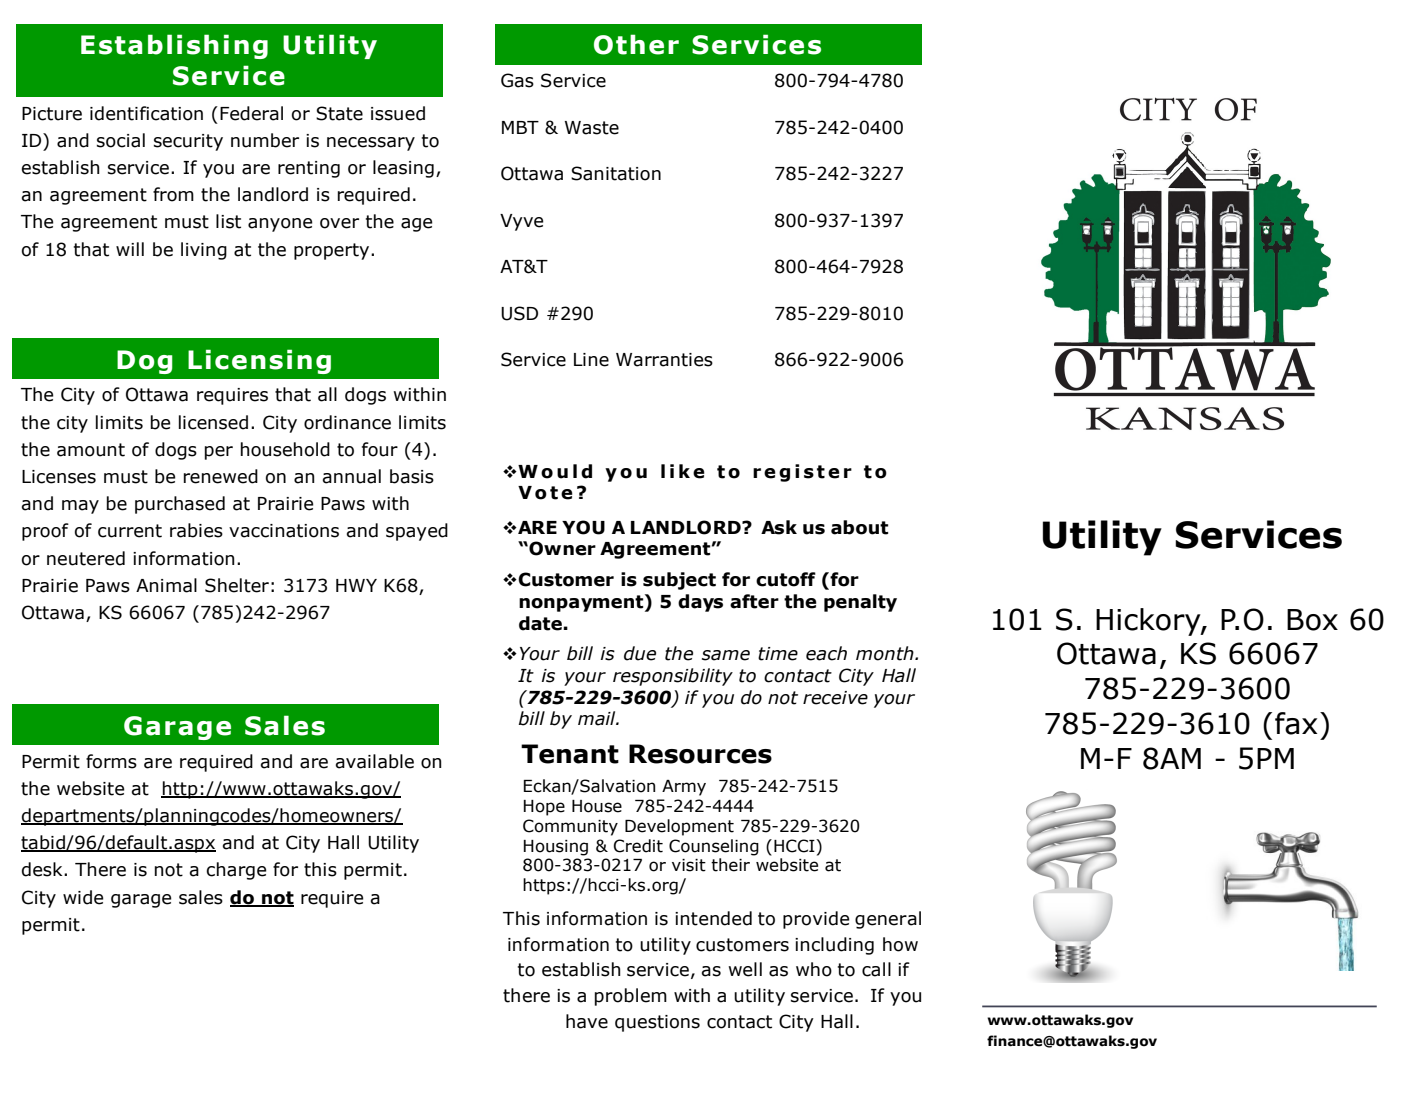 The image size is (1417, 1095). Describe the element at coordinates (83, 897) in the screenshot. I see `wide` at that location.
